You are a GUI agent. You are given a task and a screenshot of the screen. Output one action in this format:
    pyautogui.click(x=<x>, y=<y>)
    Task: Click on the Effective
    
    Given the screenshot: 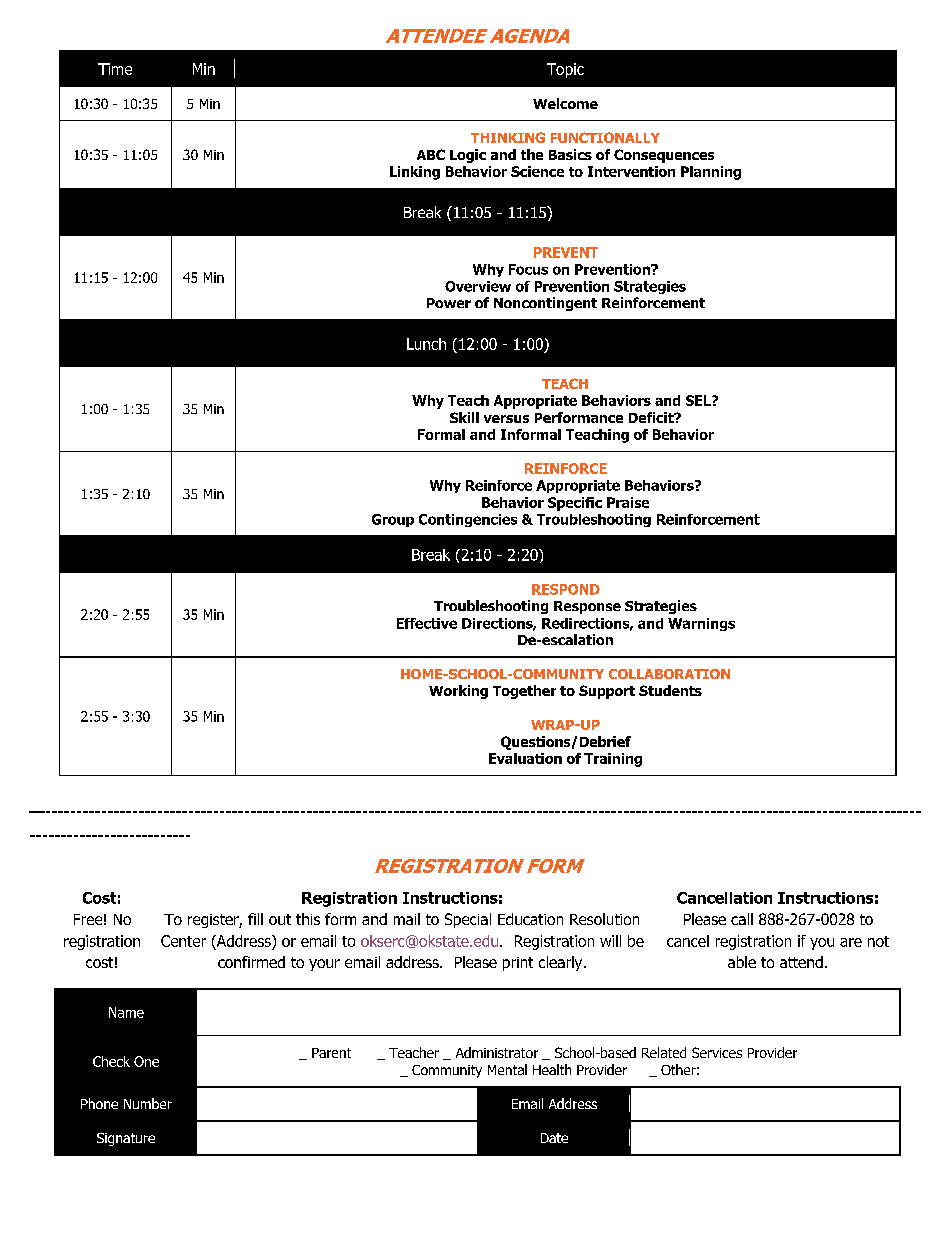 What is the action you would take?
    pyautogui.click(x=427, y=623)
